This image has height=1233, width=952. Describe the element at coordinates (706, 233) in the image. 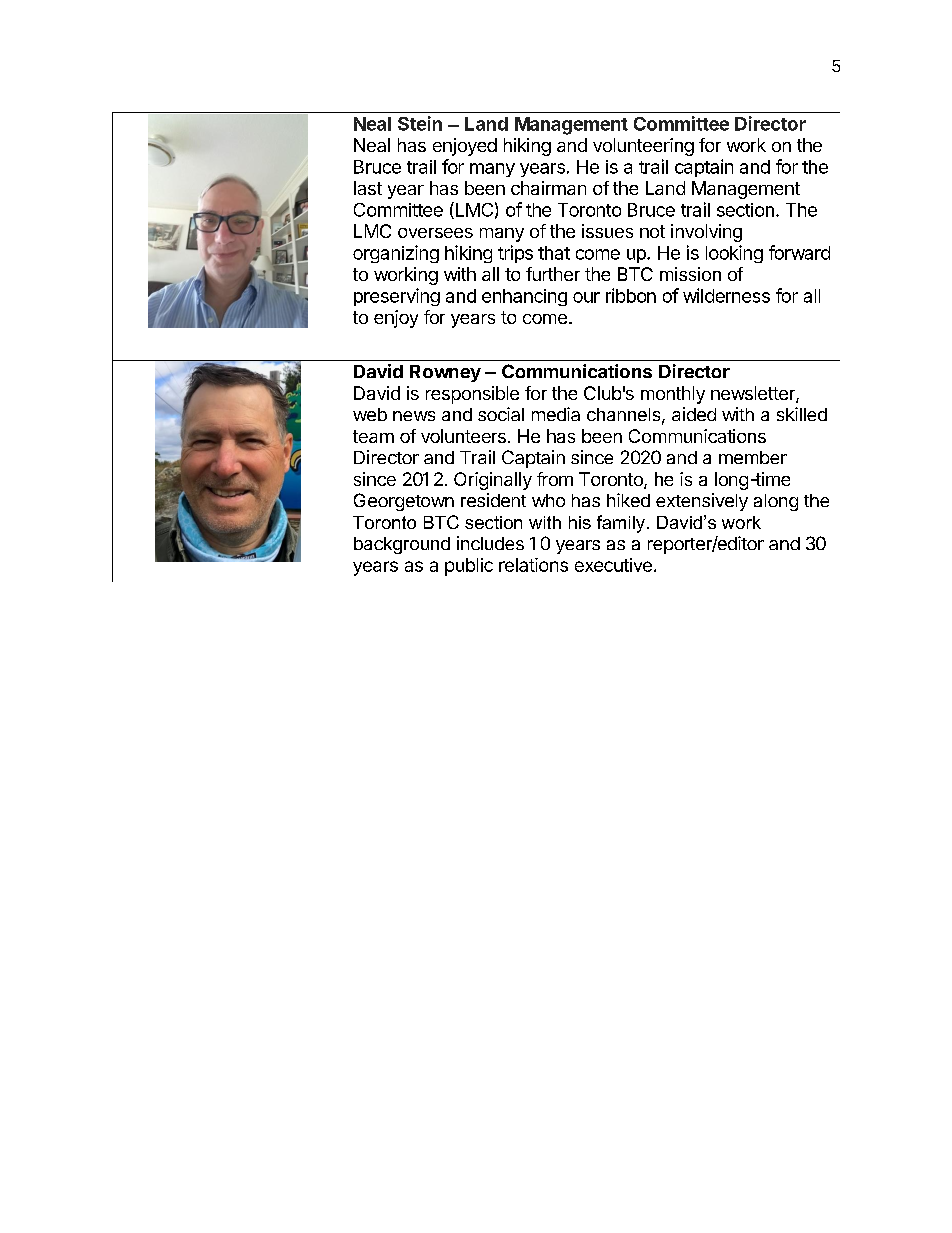

I see `involving` at that location.
